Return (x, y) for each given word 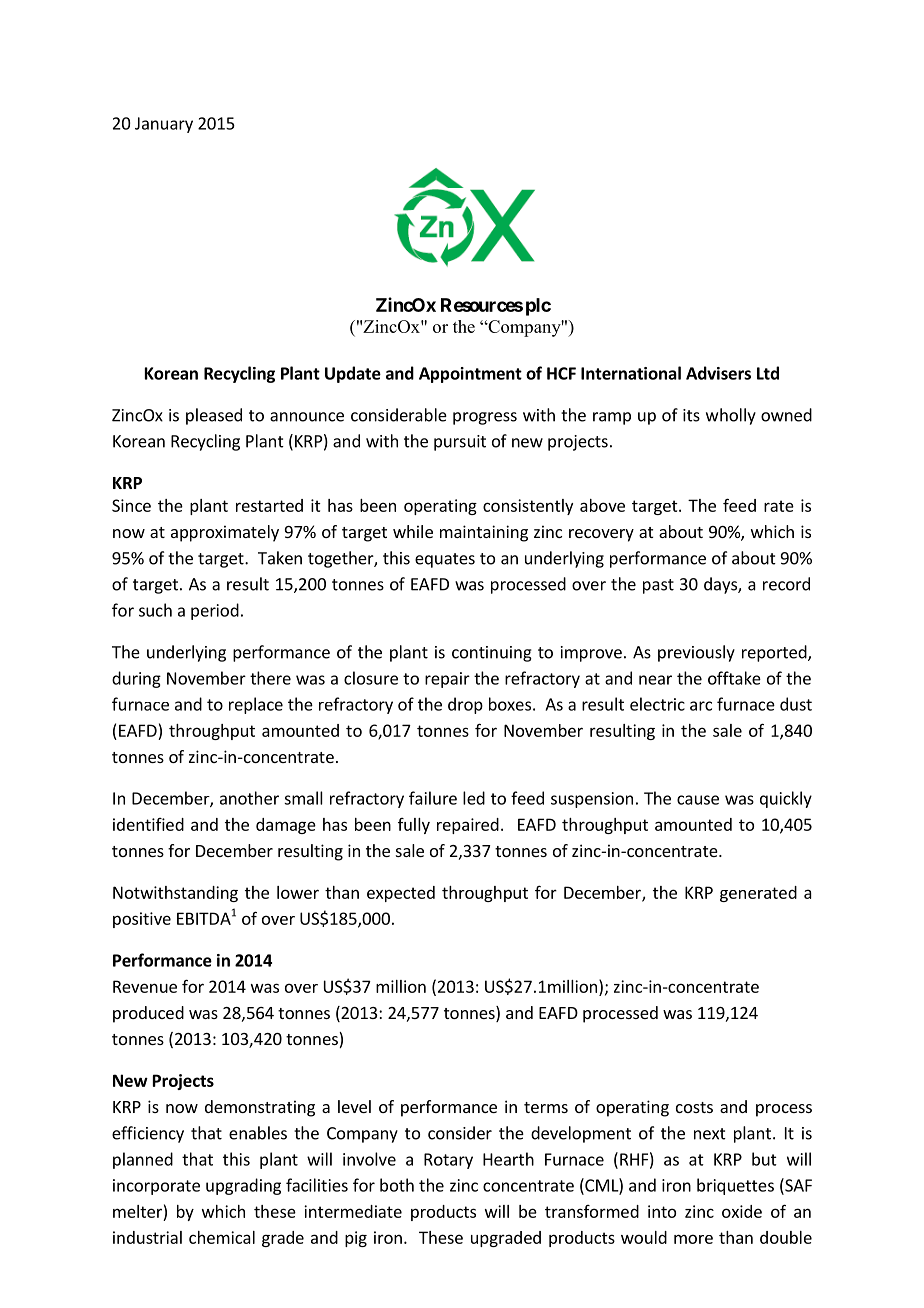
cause (698, 800)
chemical (222, 1237)
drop (465, 705)
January (164, 125)
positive (142, 920)
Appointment (470, 375)
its (691, 415)
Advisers (718, 373)
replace (256, 705)
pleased (214, 416)
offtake (734, 678)
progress (485, 418)
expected (401, 894)
